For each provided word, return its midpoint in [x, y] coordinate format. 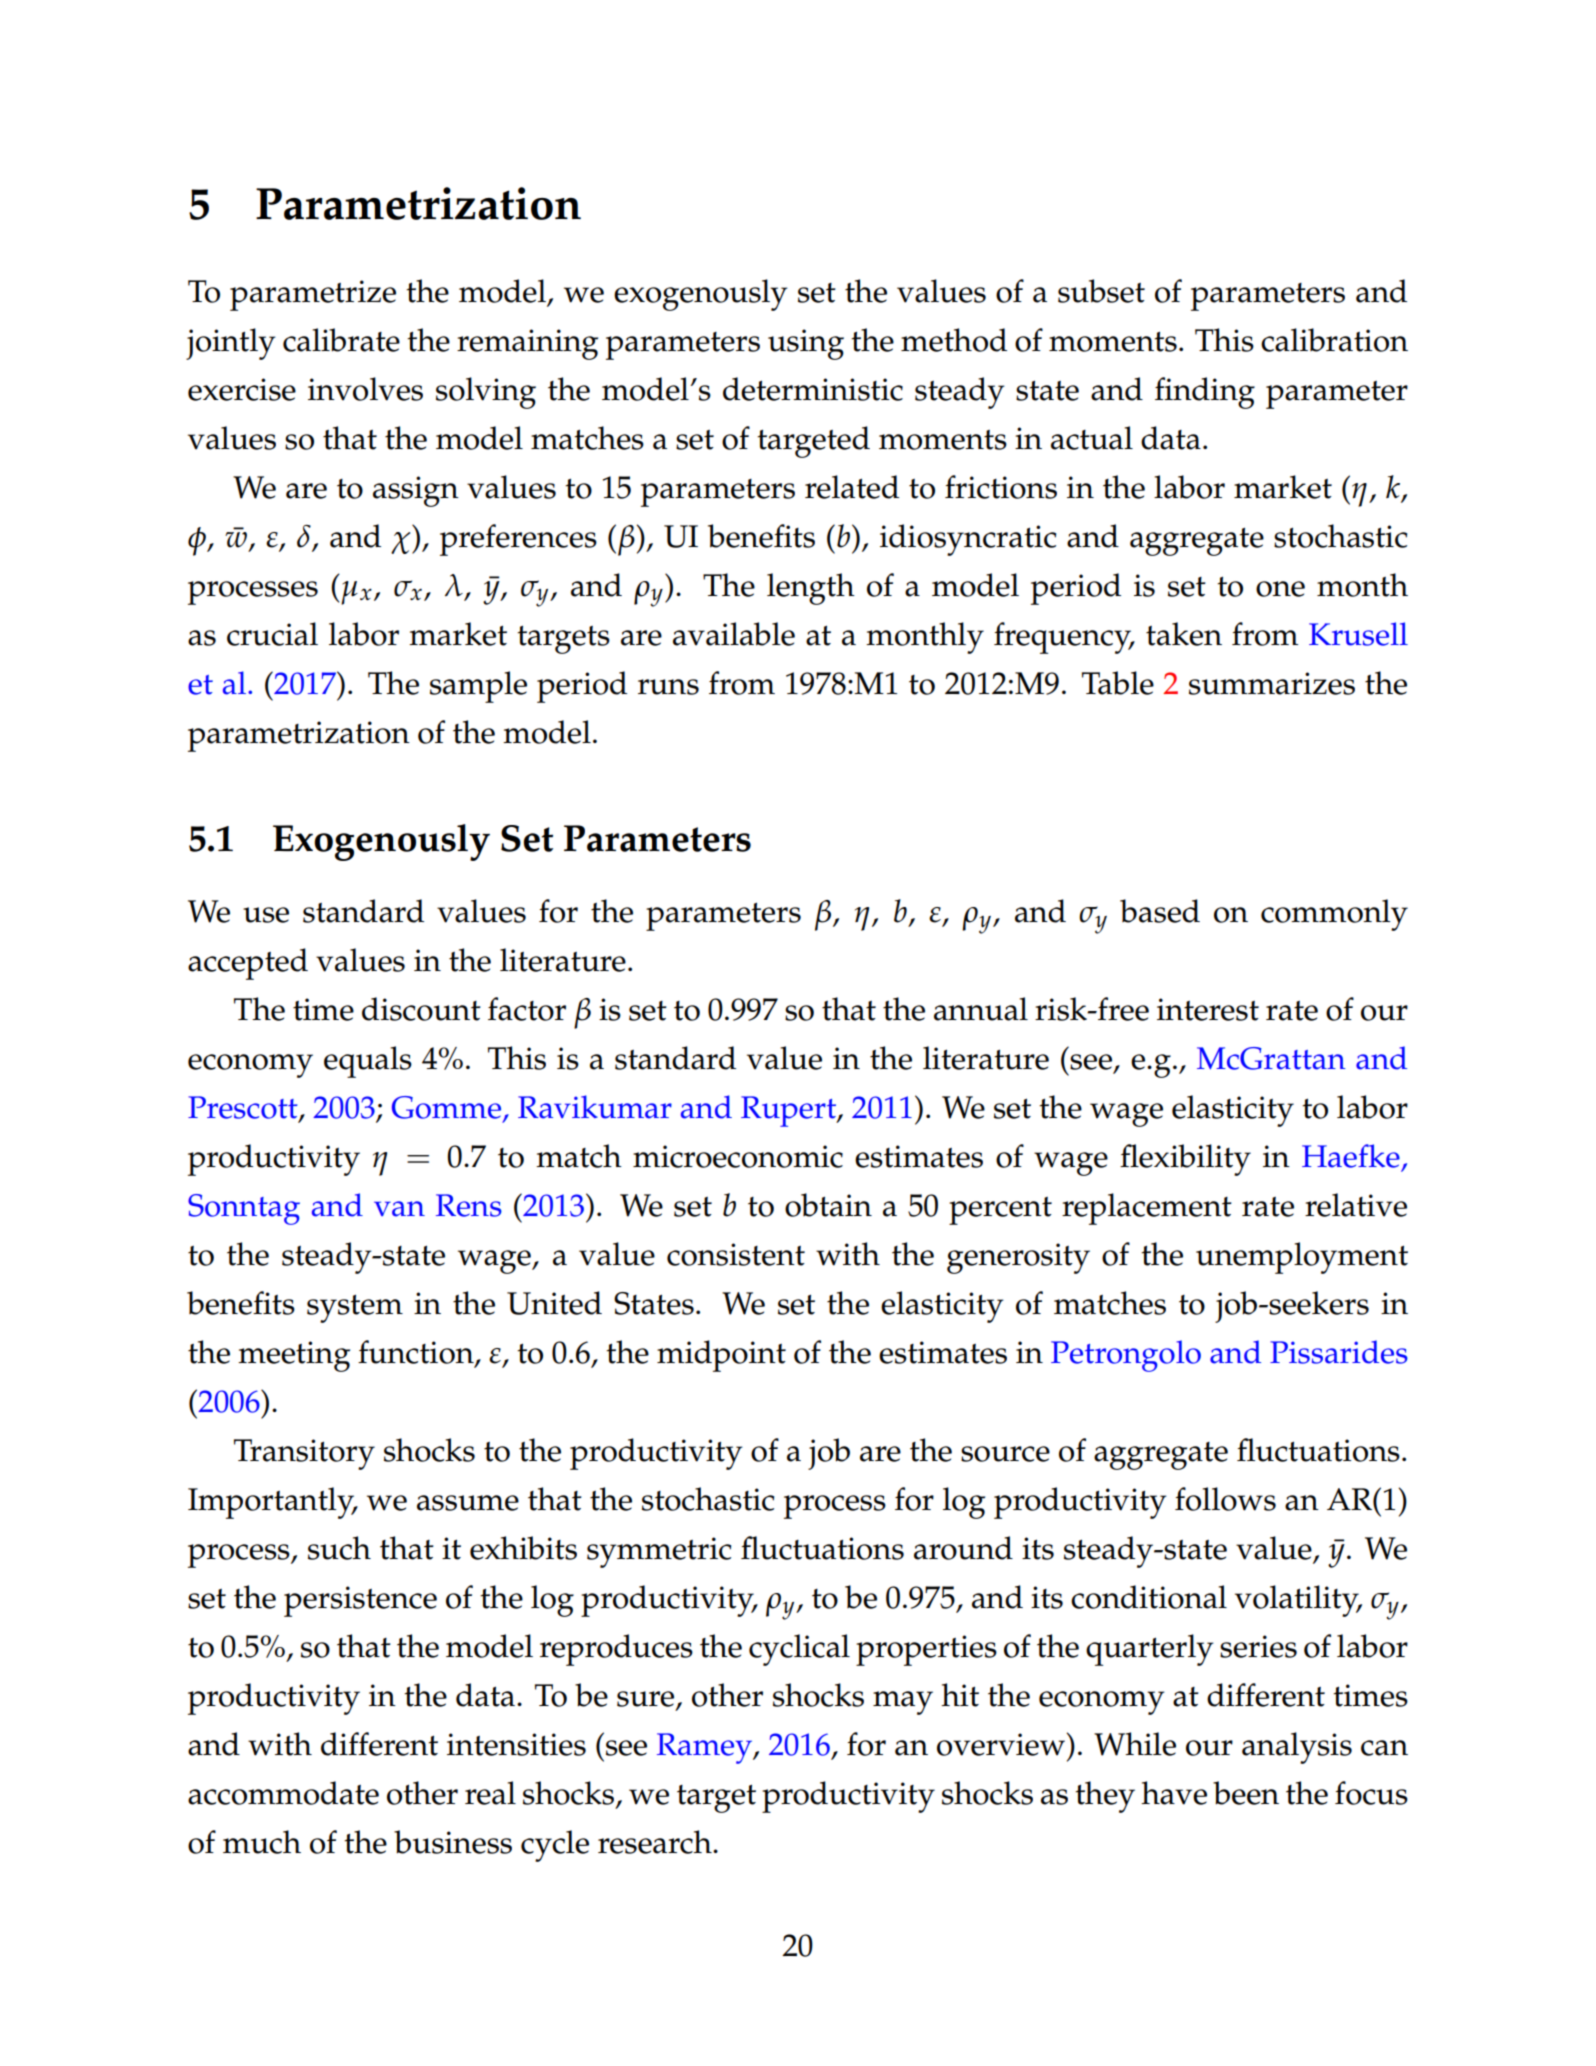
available [734, 634]
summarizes [1272, 683]
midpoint [721, 1356]
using [806, 344]
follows [1225, 1499]
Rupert [790, 1111]
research [656, 1842]
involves [365, 389]
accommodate [283, 1793]
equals [368, 1062]
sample [478, 687]
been [1246, 1793]
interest [1208, 1009]
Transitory [304, 1454]
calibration [1334, 340]
